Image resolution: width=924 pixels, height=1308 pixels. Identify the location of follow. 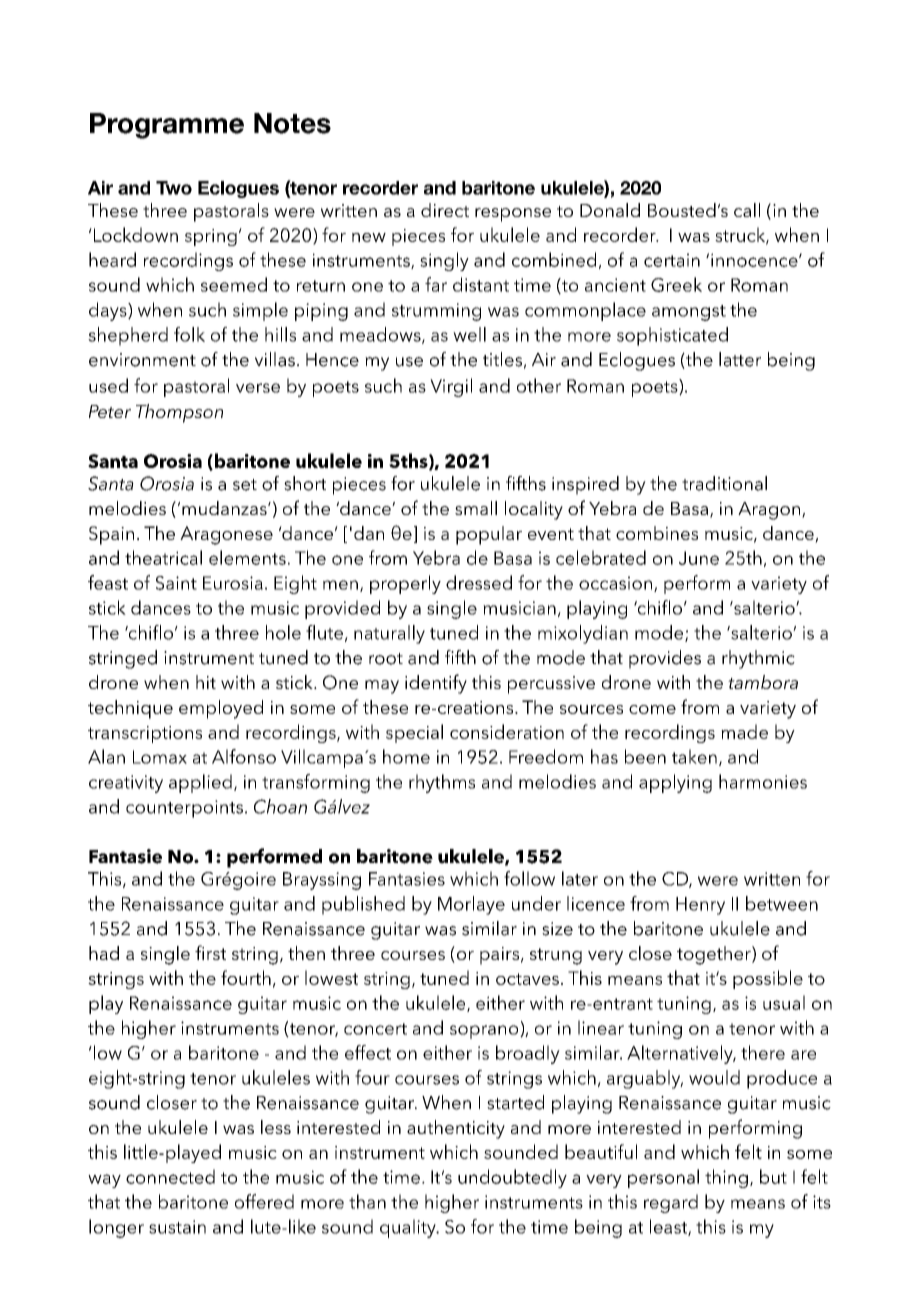
(529, 878).
